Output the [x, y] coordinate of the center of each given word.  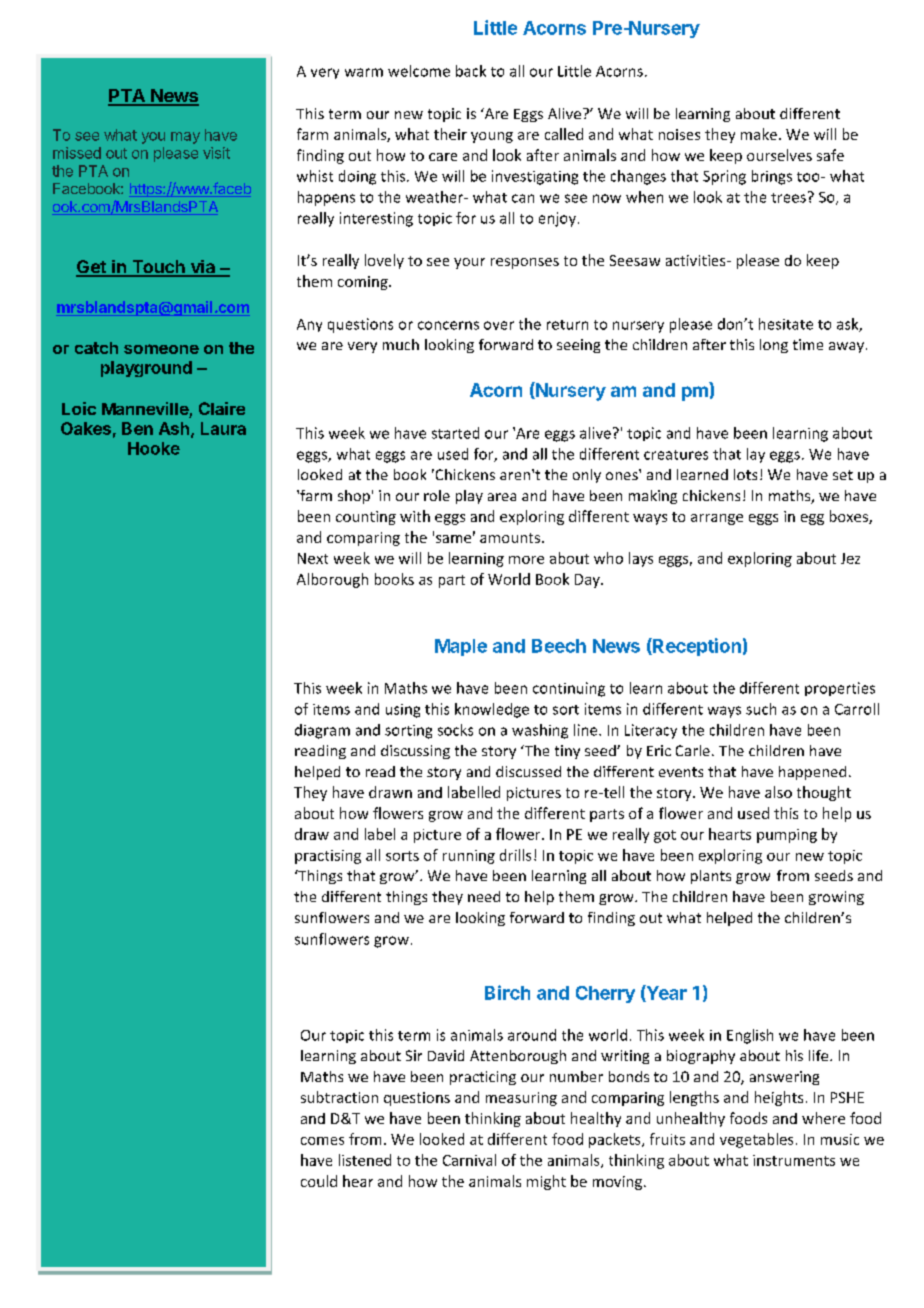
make [759, 134]
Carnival [469, 1160]
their [450, 134]
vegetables [756, 1140]
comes [322, 1141]
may [185, 138]
